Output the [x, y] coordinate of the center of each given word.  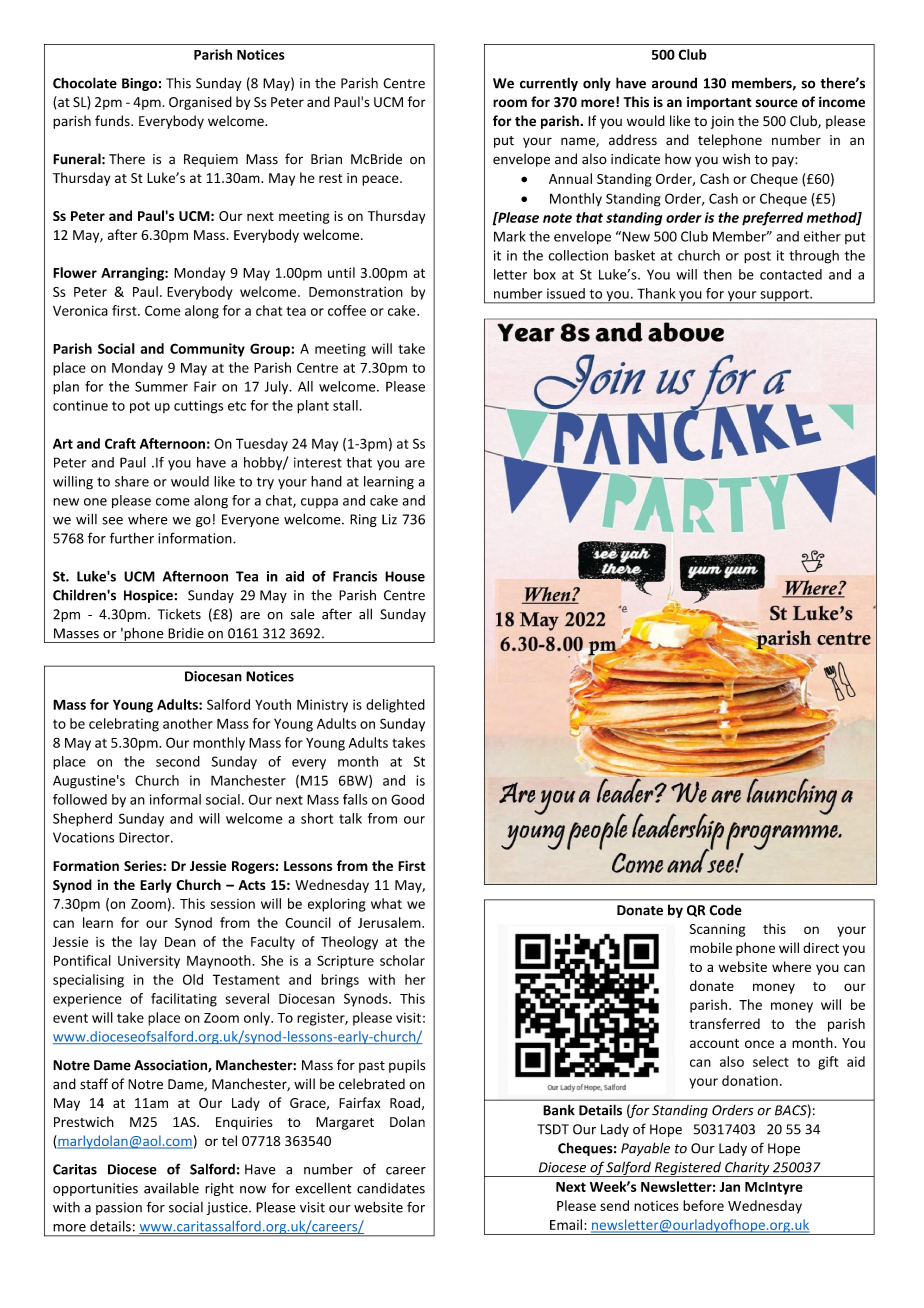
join [722, 122]
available [171, 1188]
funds [113, 121]
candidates [391, 1188]
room [510, 103]
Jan [730, 1187]
